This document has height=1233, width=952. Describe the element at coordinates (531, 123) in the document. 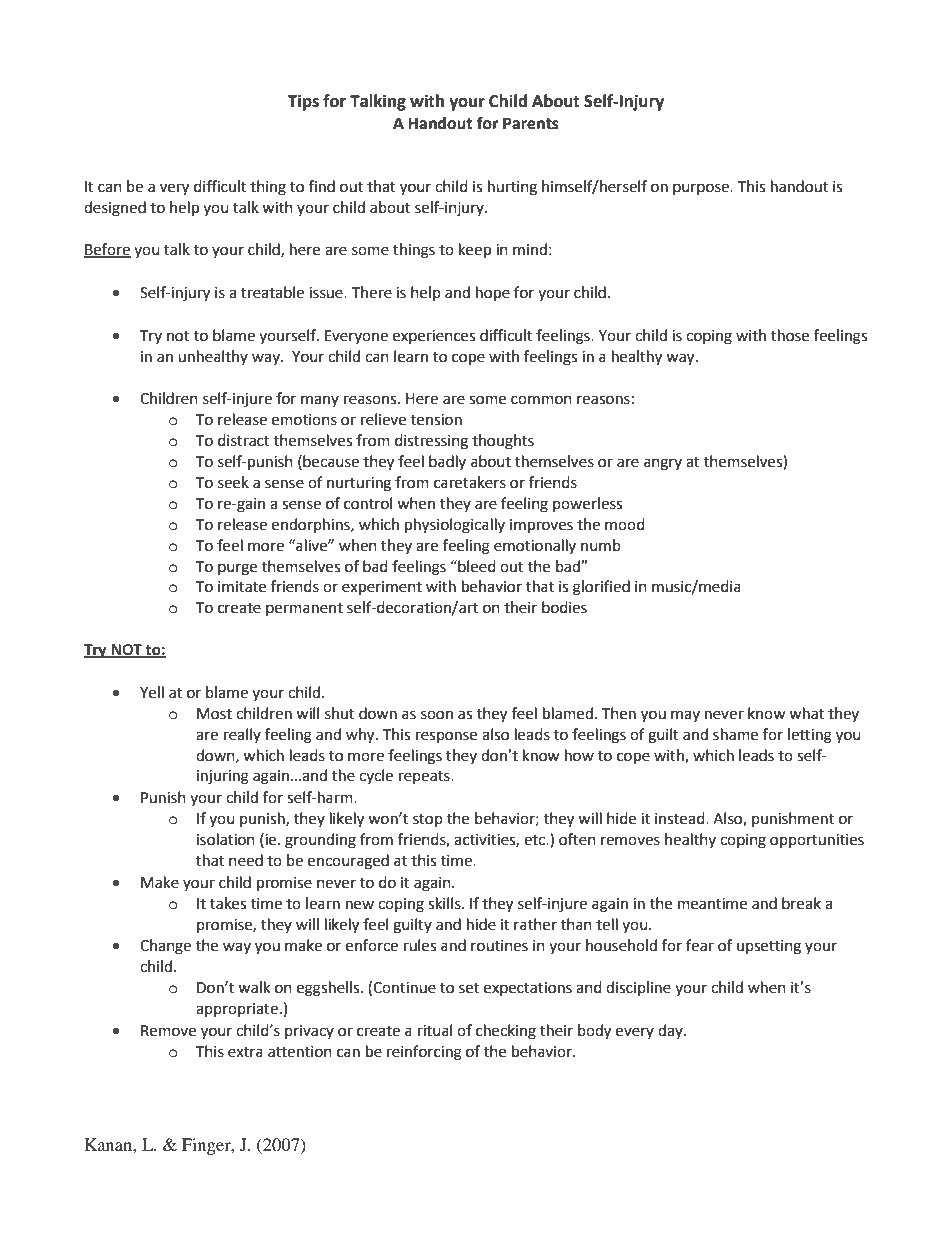

I see `Parents` at that location.
